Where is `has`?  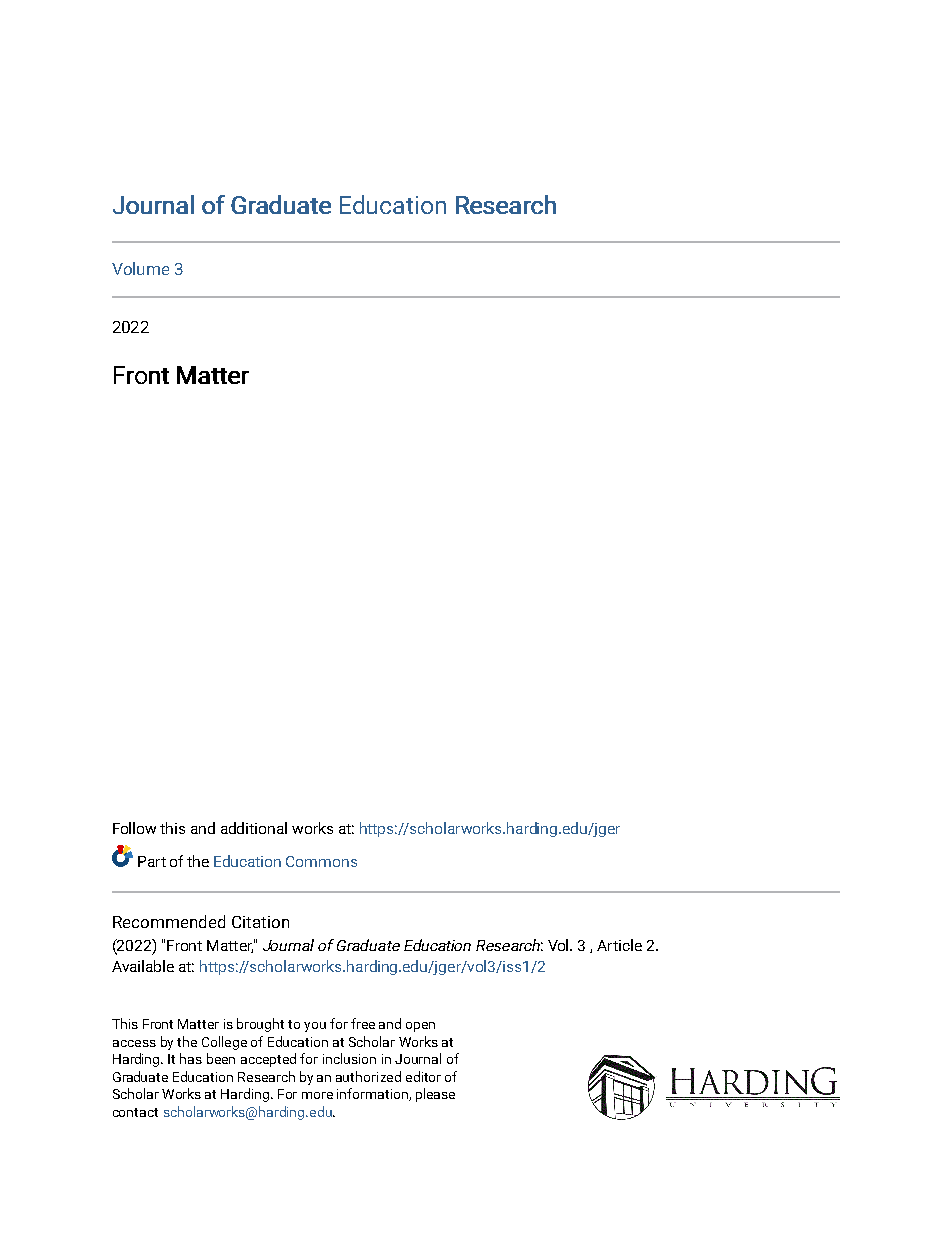 has is located at coordinates (191, 1058).
